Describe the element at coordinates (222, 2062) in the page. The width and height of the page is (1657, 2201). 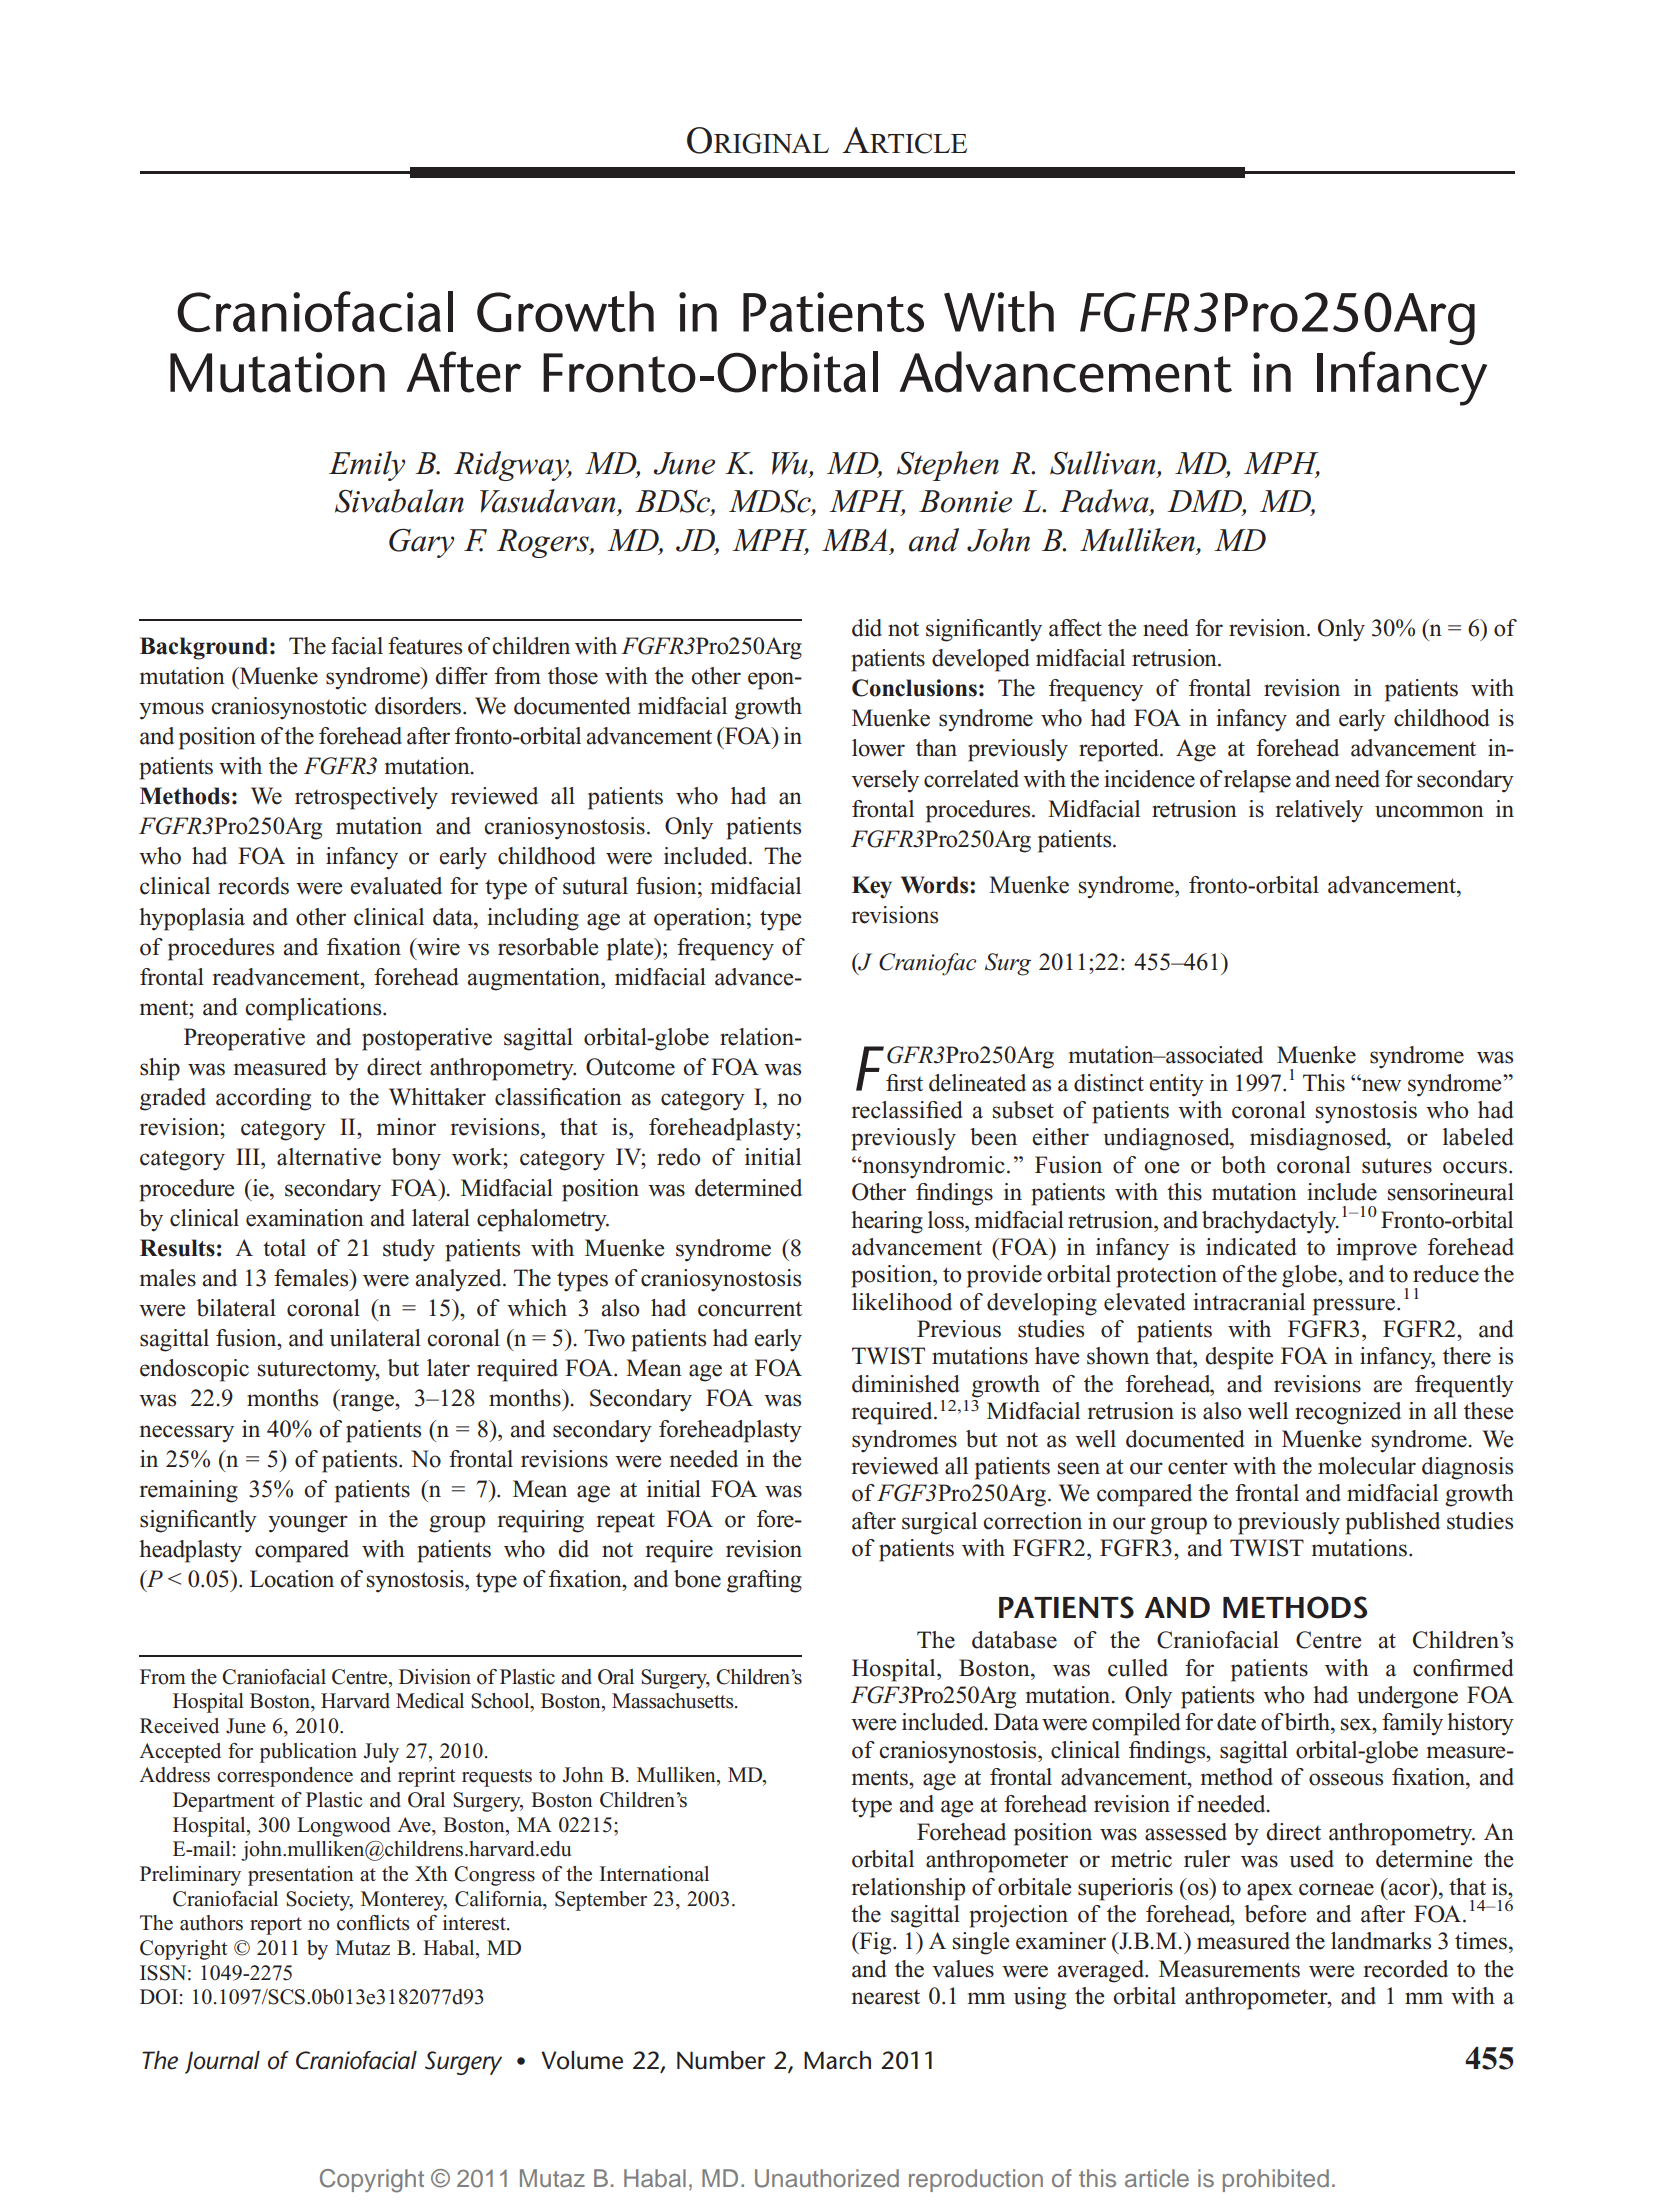
I see `Journal` at that location.
